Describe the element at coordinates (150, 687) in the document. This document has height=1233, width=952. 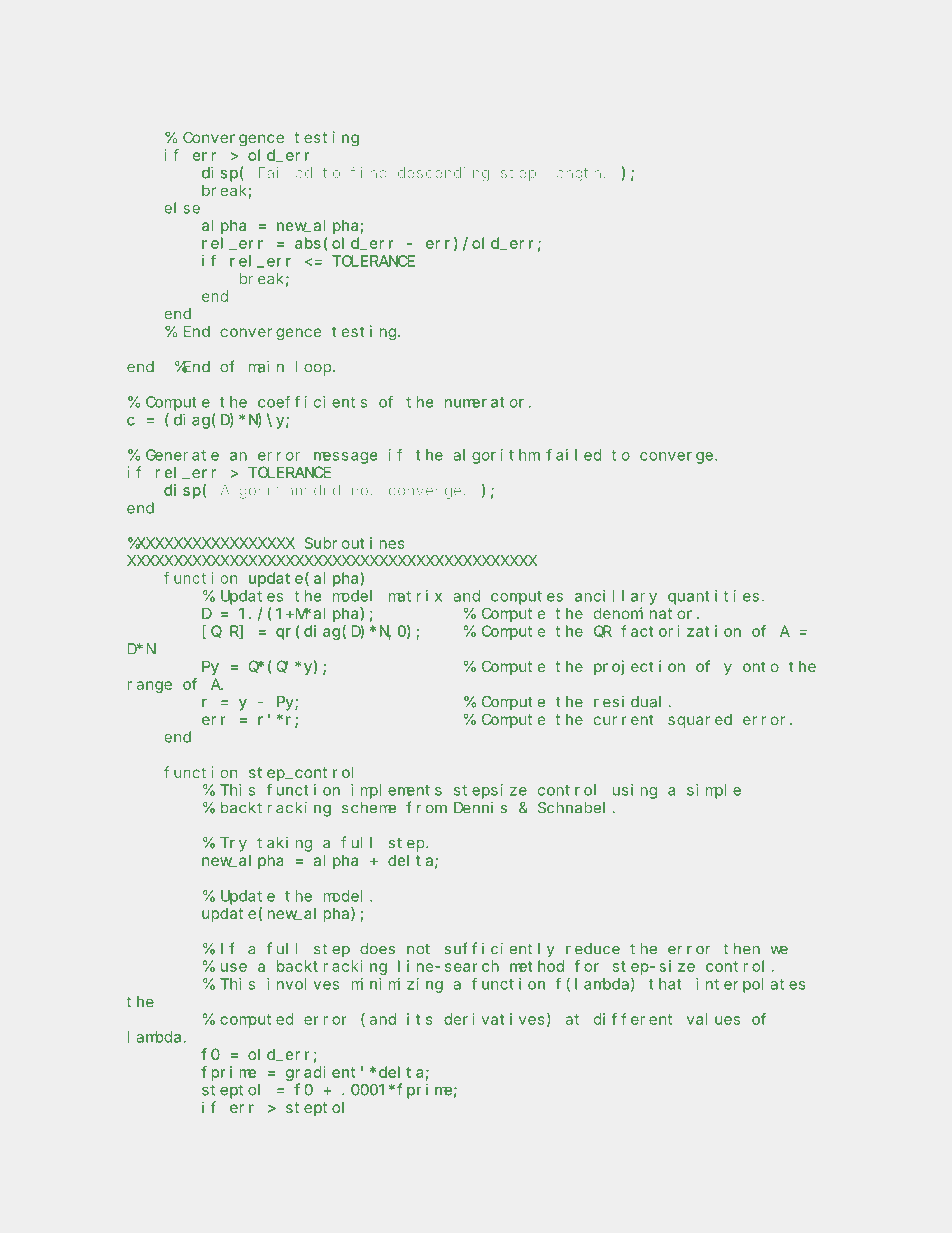
I see `range` at that location.
